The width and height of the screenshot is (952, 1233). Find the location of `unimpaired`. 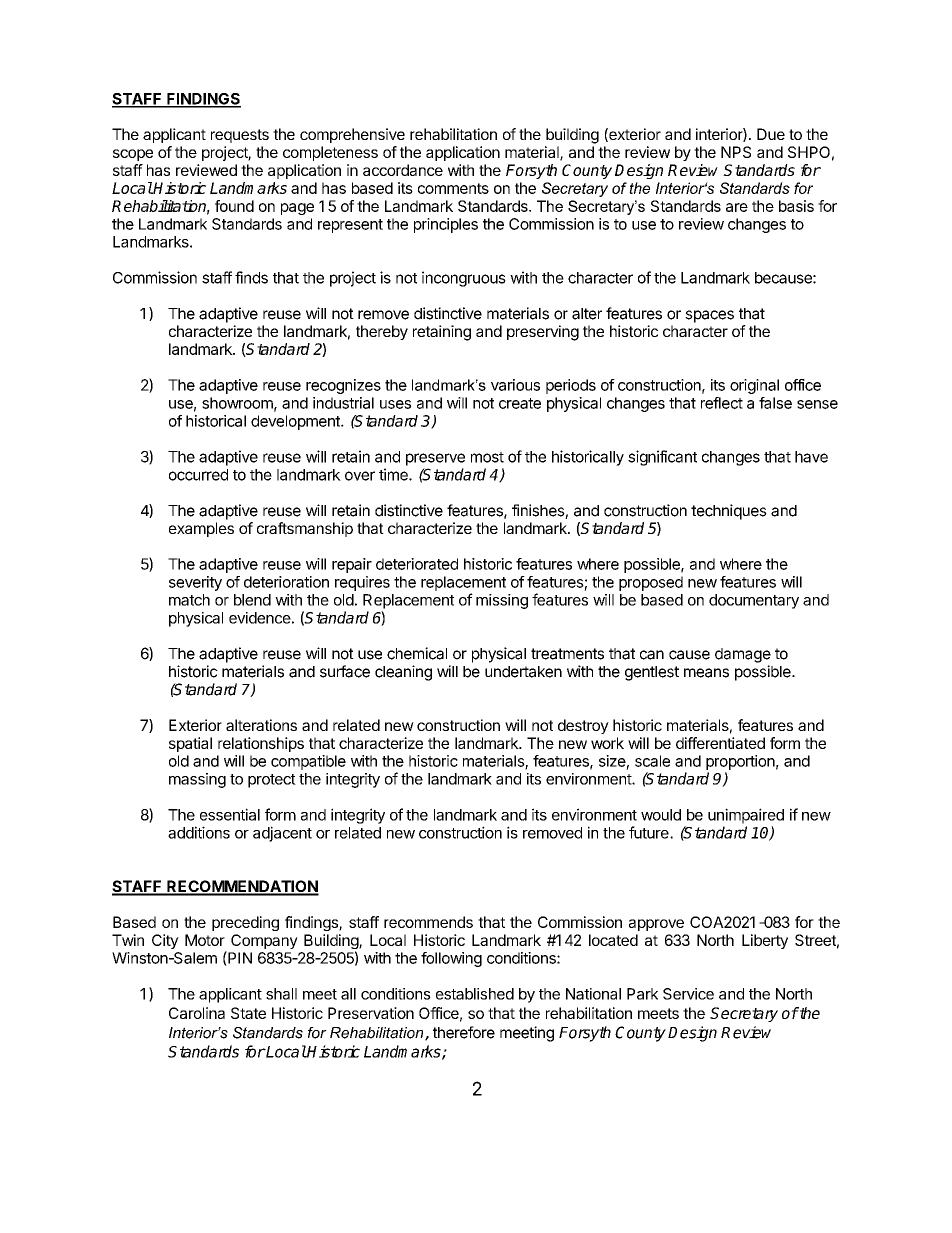

unimpaired is located at coordinates (746, 816).
